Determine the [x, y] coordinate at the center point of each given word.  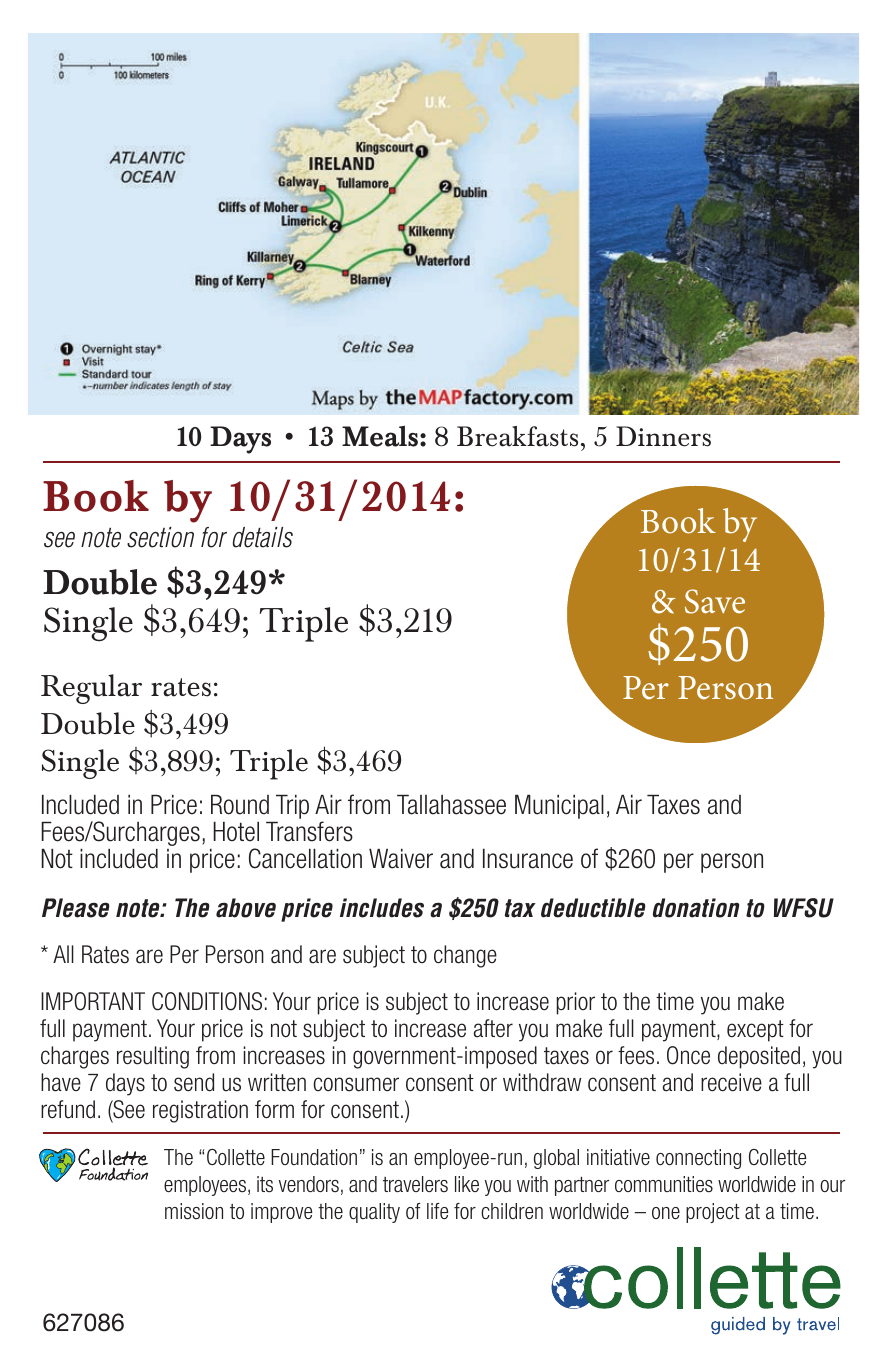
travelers [415, 1184]
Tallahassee [451, 805]
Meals [380, 436]
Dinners [663, 436]
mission [194, 1211]
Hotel [236, 832]
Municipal [559, 807]
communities [664, 1184]
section [160, 537]
